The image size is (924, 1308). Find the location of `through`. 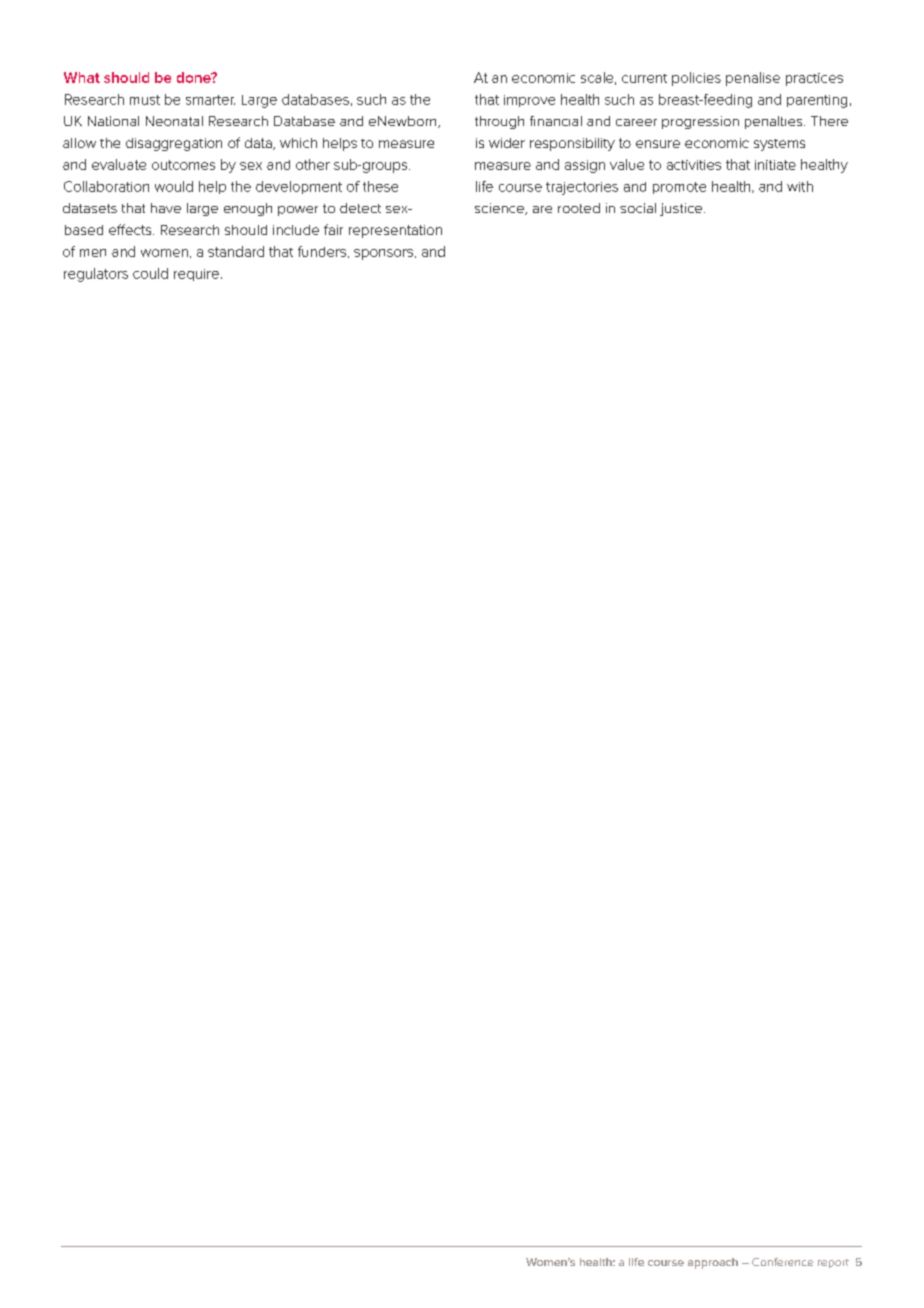

through is located at coordinates (499, 122).
